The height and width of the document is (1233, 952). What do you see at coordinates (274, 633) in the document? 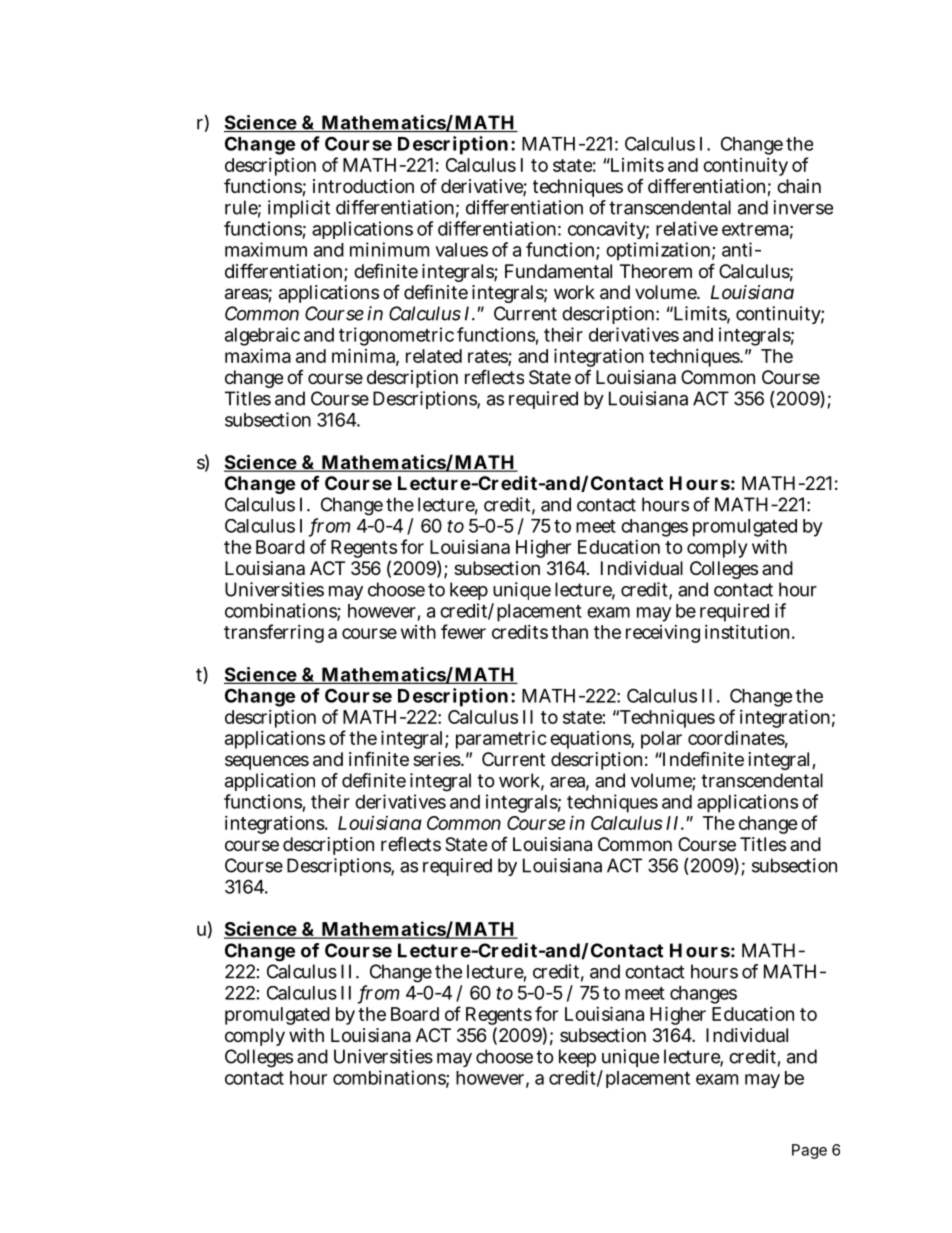
I see `transferring` at bounding box center [274, 633].
